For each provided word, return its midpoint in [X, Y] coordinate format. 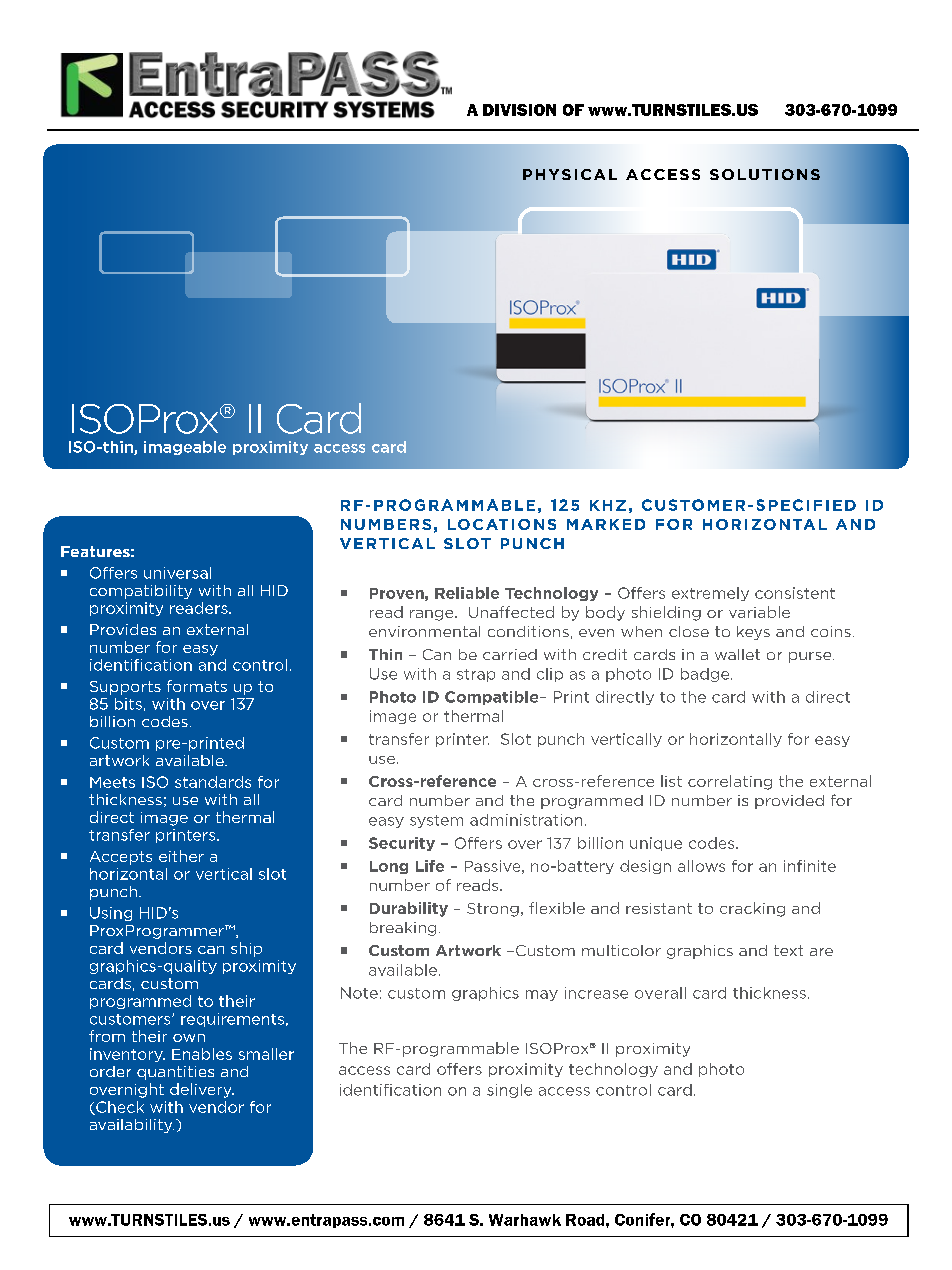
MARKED [606, 524]
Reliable [467, 593]
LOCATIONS [502, 524]
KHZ [608, 505]
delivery [202, 1090]
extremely [710, 594]
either [181, 856]
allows [701, 866]
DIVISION [519, 110]
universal [177, 573]
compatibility [141, 592]
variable [759, 612]
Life [430, 866]
